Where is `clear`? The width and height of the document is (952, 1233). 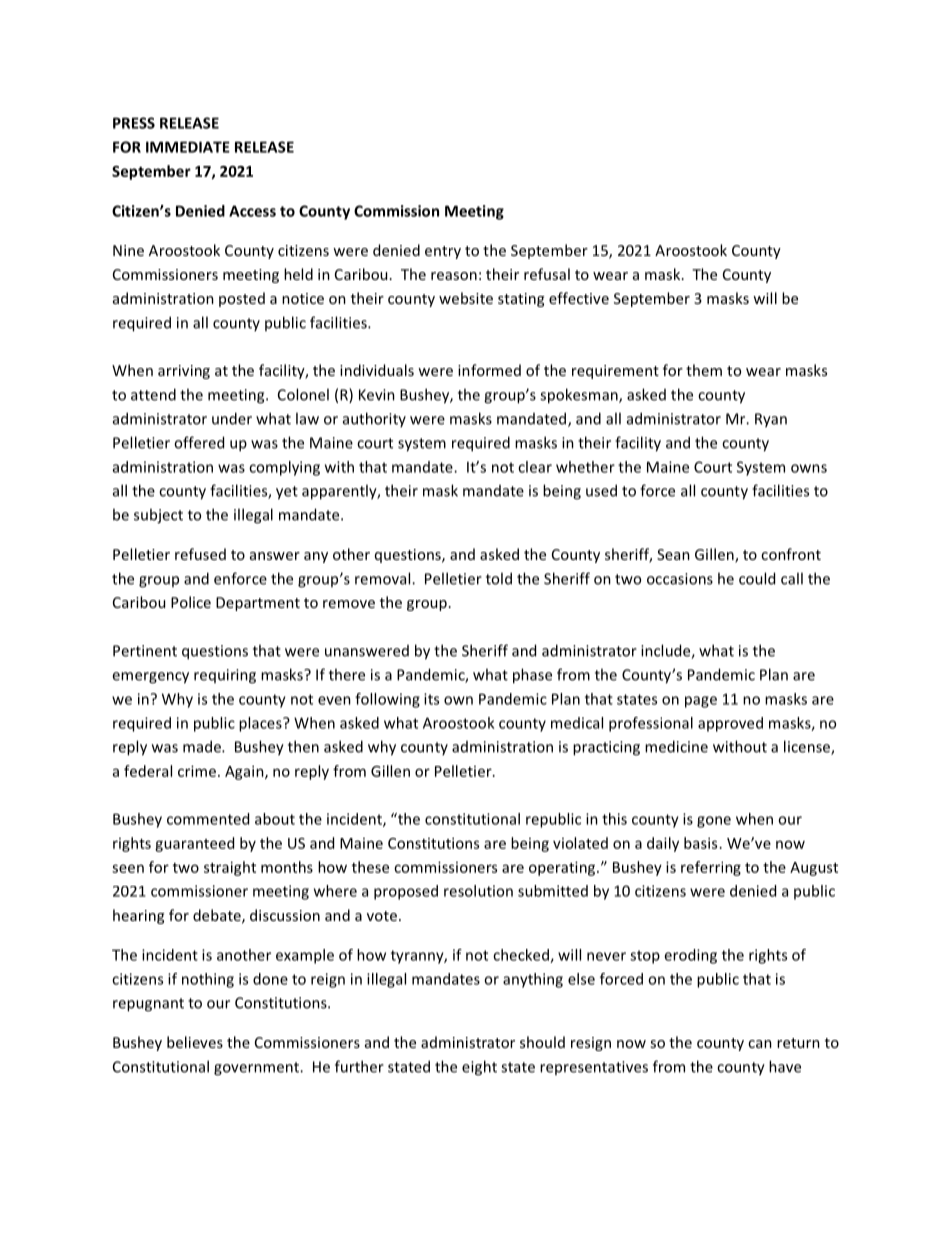 clear is located at coordinates (535, 467).
